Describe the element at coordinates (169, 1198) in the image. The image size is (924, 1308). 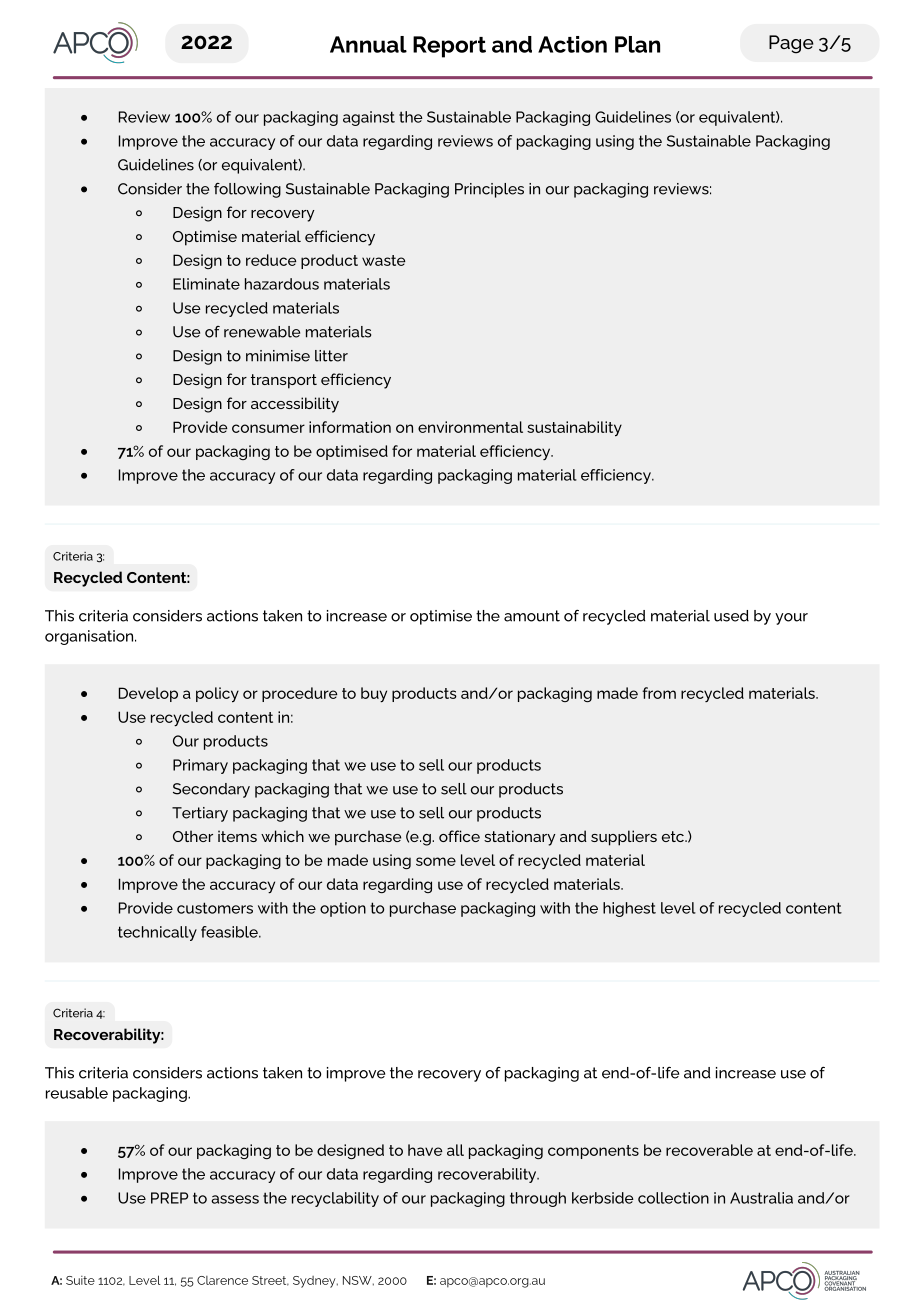
I see `PREP` at that location.
